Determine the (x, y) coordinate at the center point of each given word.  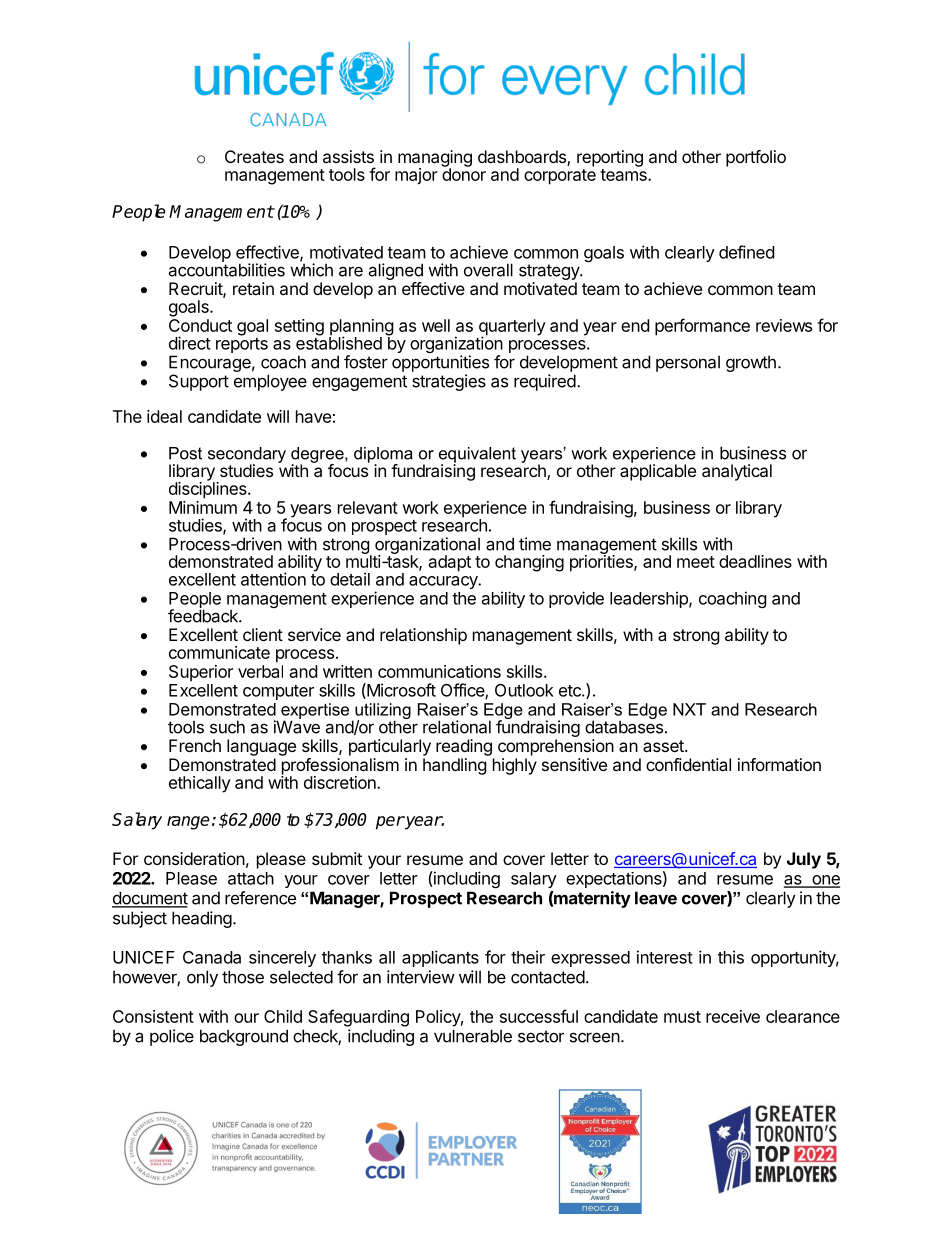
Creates (254, 156)
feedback (204, 615)
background (244, 1037)
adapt (450, 563)
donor (464, 173)
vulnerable (473, 1036)
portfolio (756, 158)
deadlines (755, 561)
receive (733, 1016)
